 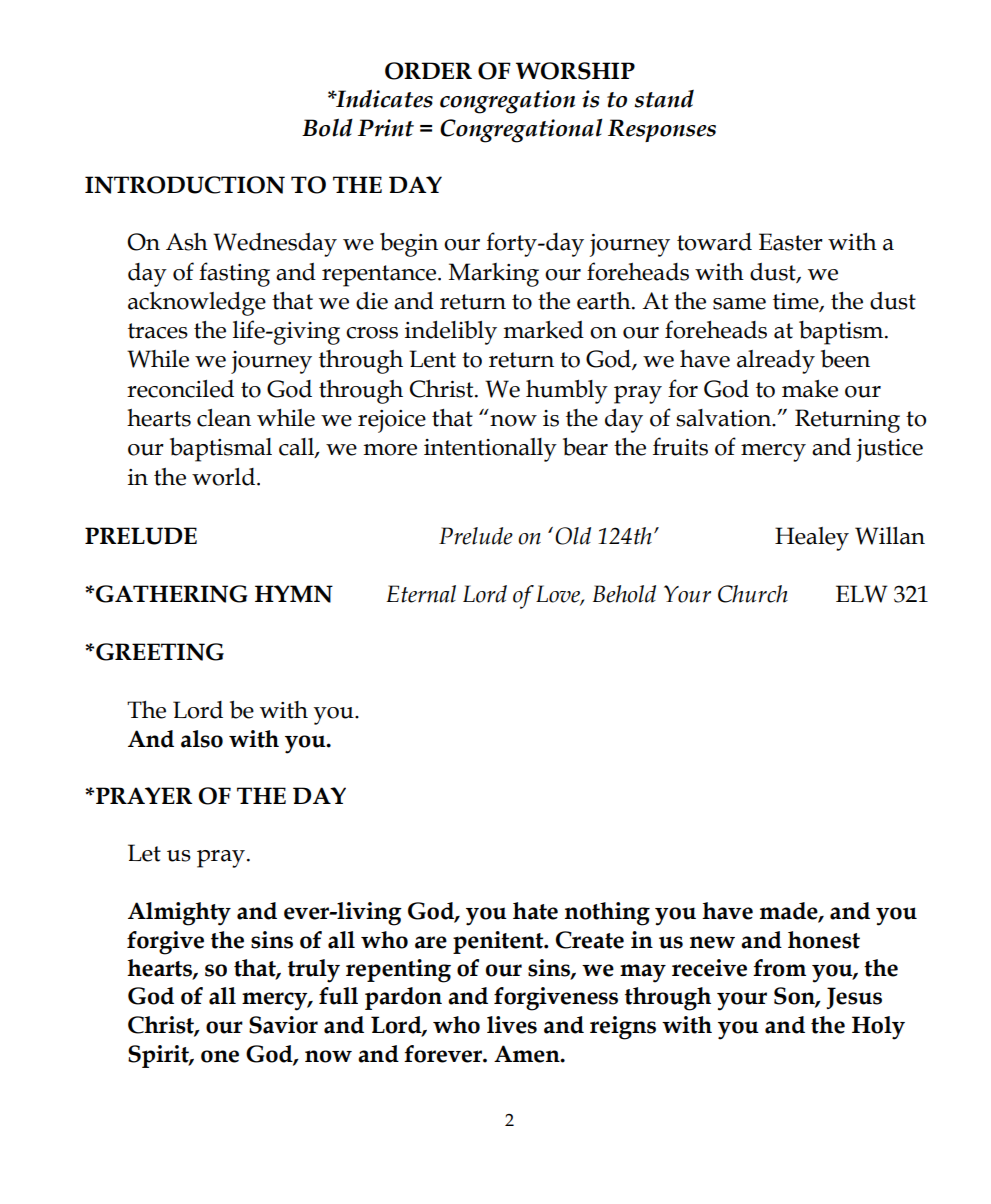 What do you see at coordinates (753, 594) in the document?
I see `Church` at bounding box center [753, 594].
